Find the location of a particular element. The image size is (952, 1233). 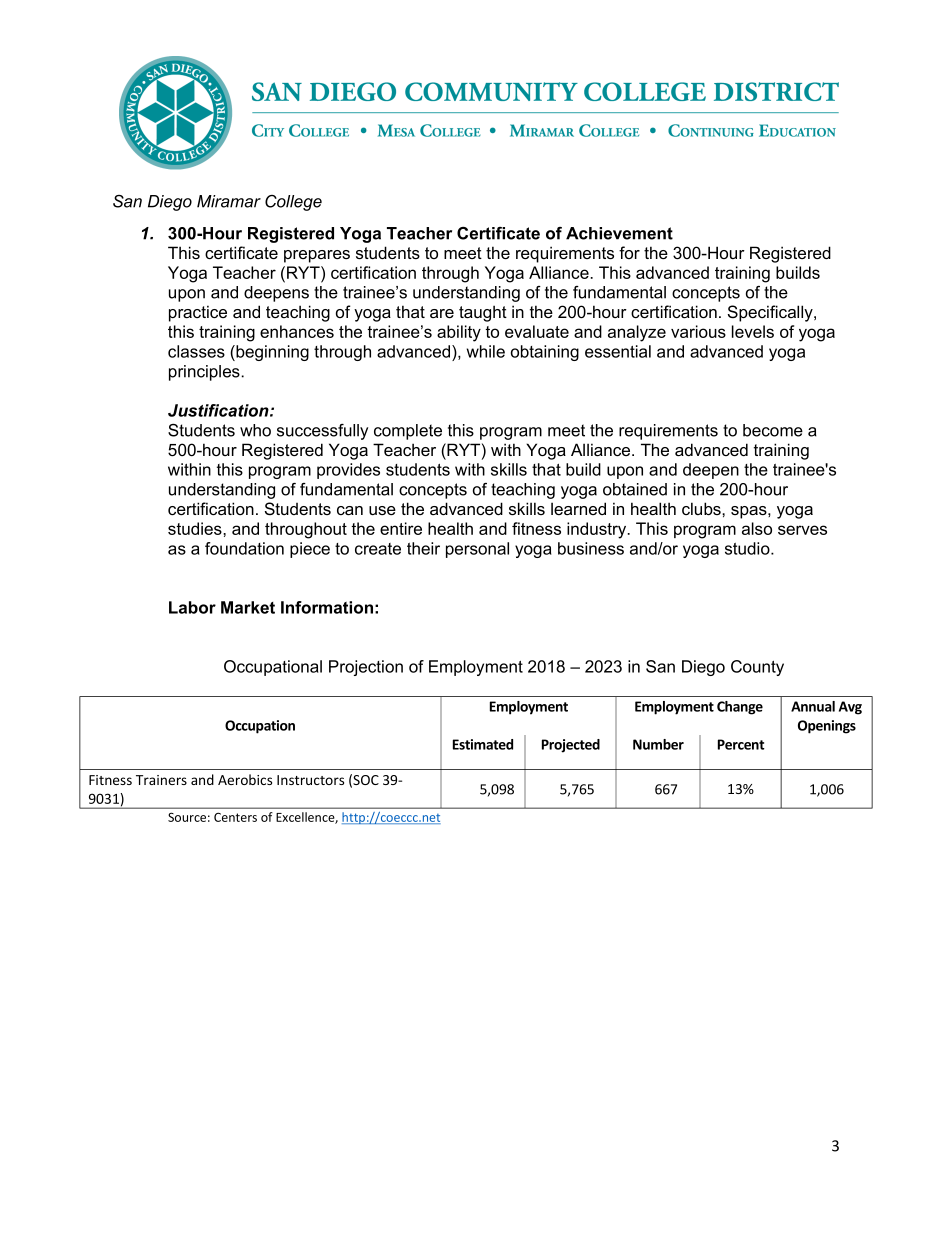

levels is located at coordinates (753, 331).
